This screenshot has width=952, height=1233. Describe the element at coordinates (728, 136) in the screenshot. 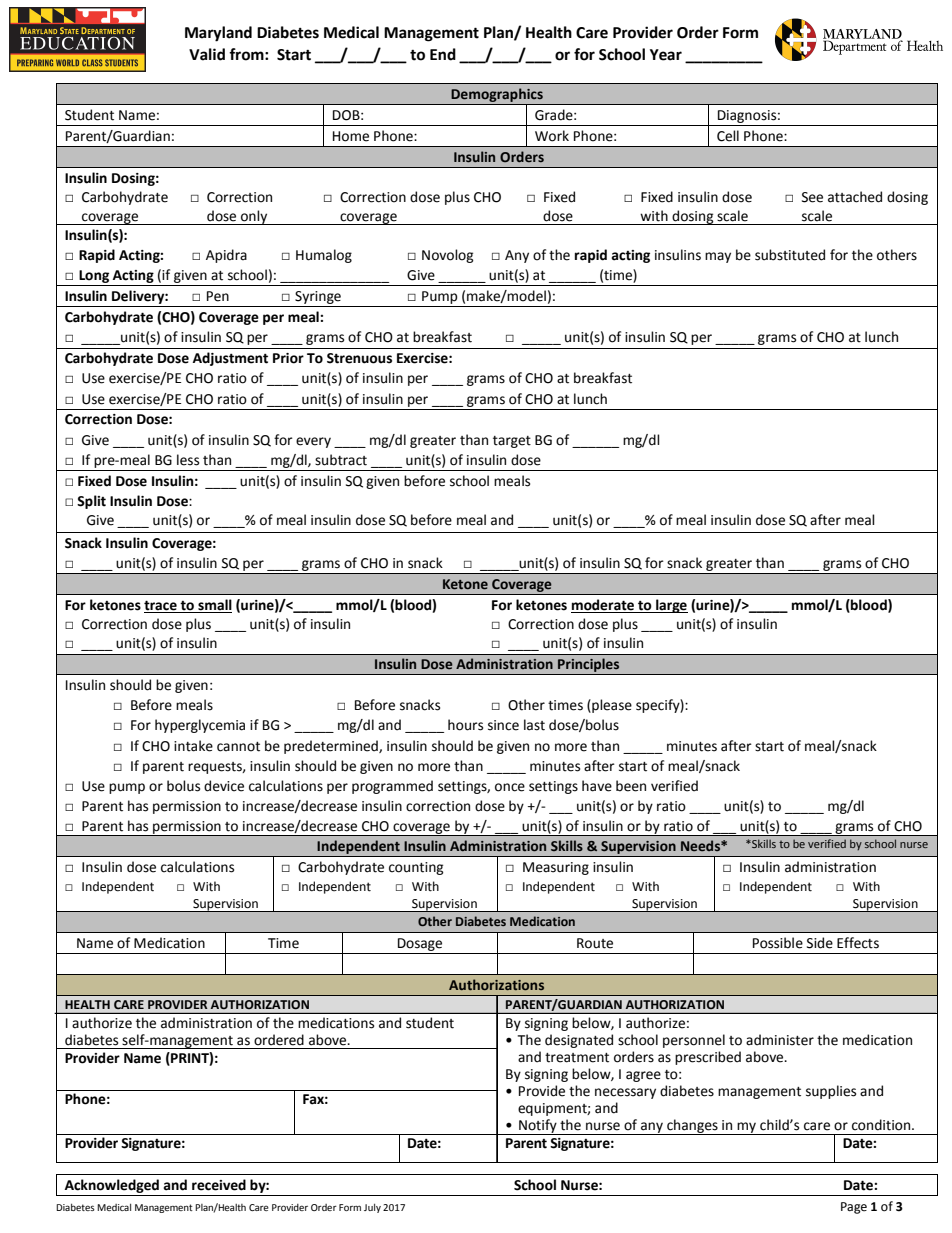

I see `Cell` at that location.
